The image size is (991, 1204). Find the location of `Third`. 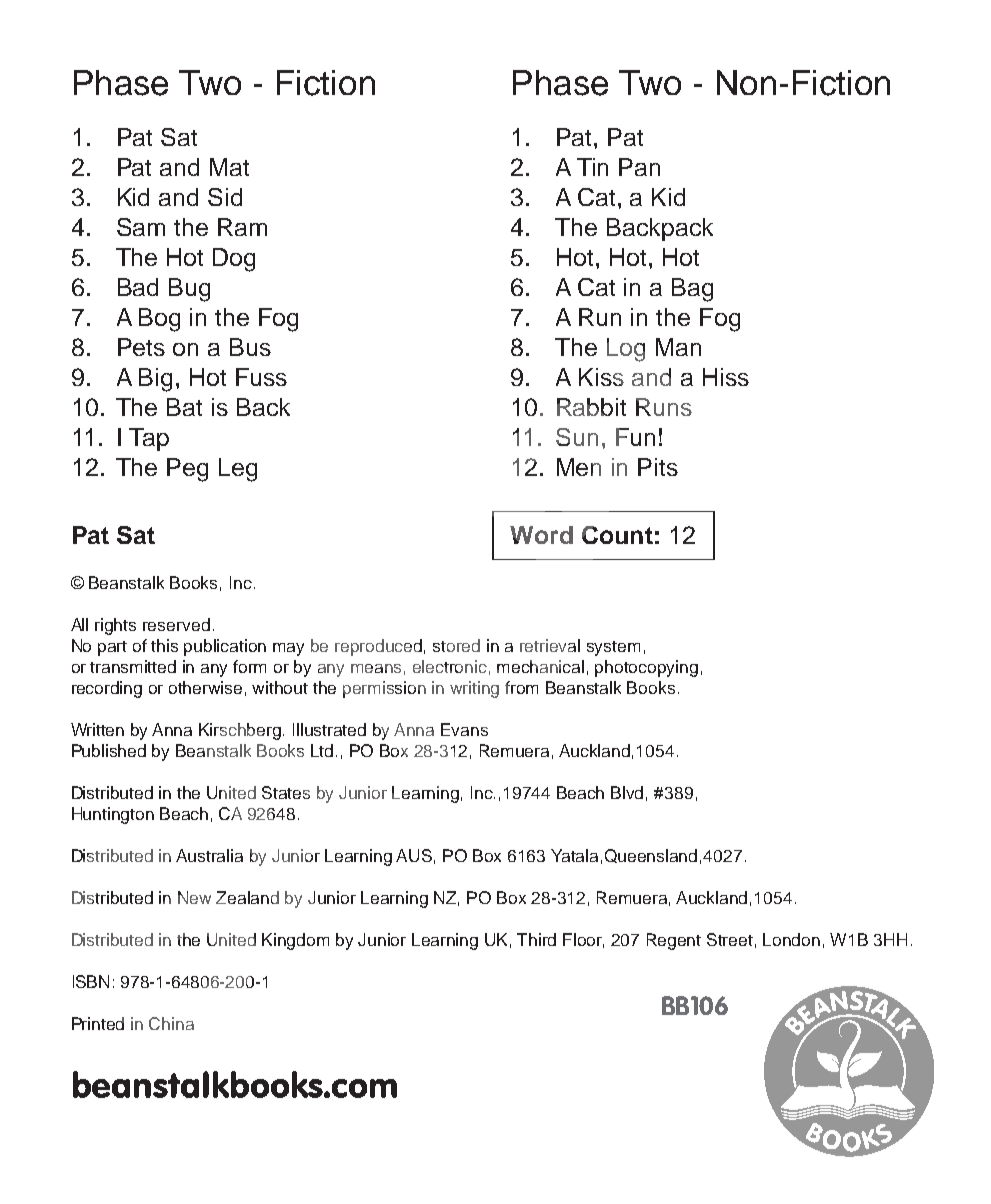

Third is located at coordinates (536, 939).
